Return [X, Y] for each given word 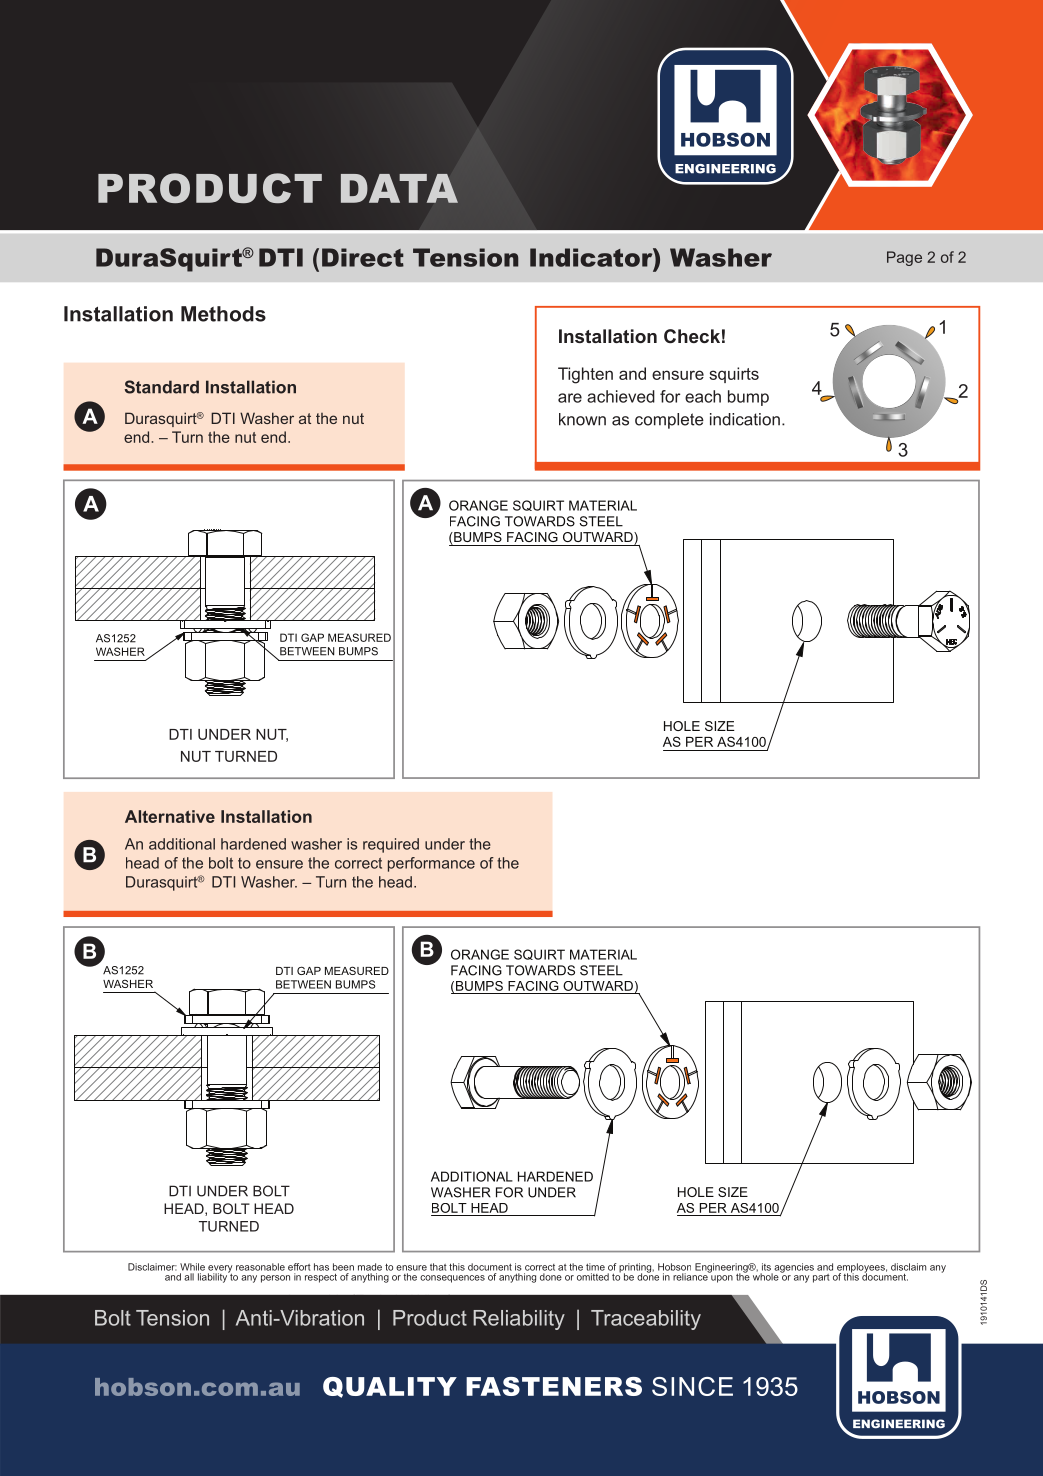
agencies [793, 1269]
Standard [162, 387]
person [275, 1279]
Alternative [170, 816]
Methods [223, 314]
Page [904, 258]
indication [745, 419]
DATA [399, 188]
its [766, 1267]
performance [431, 864]
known [582, 419]
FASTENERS [554, 1386]
